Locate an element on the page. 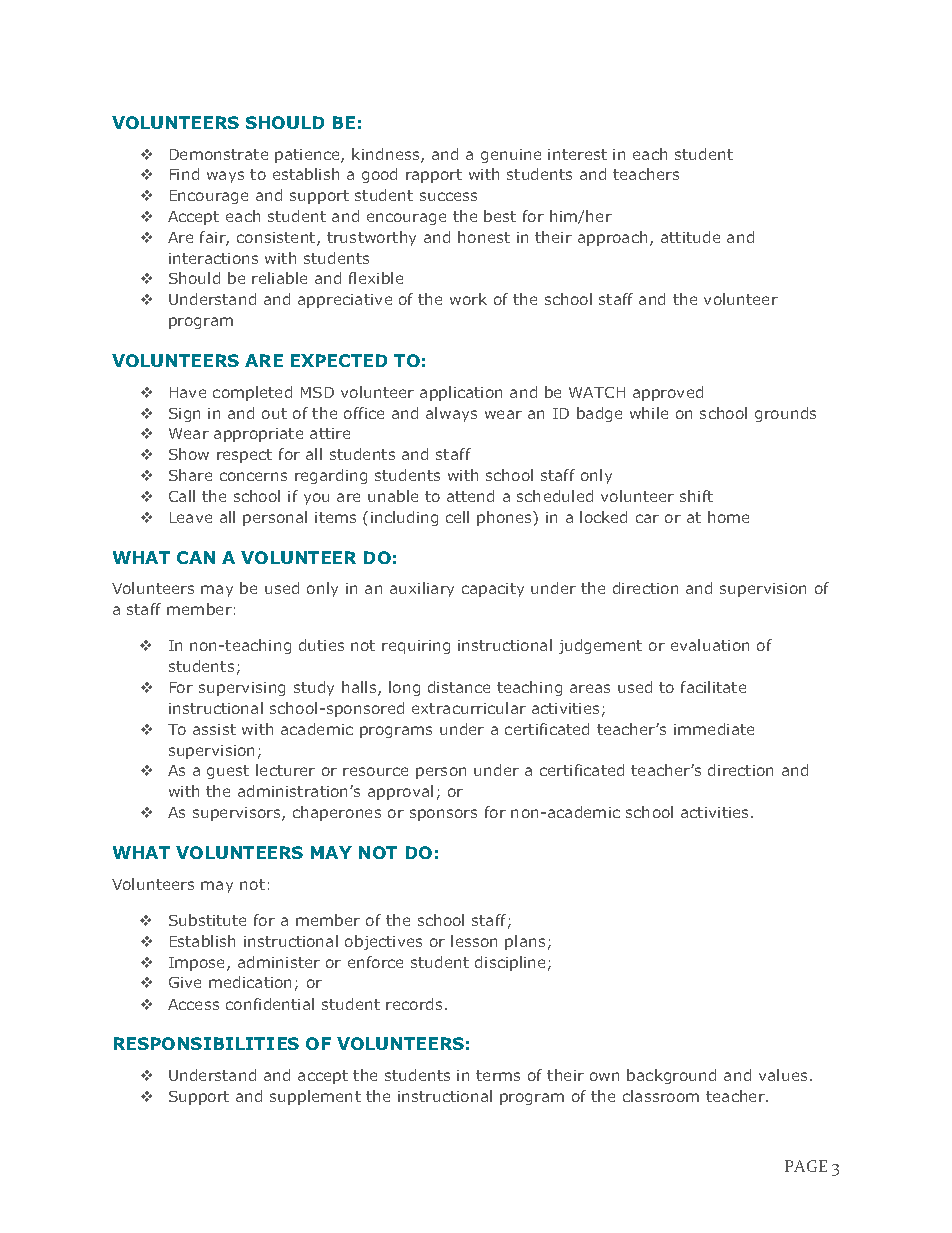 Image resolution: width=952 pixels, height=1233 pixels. supplement is located at coordinates (315, 1097).
